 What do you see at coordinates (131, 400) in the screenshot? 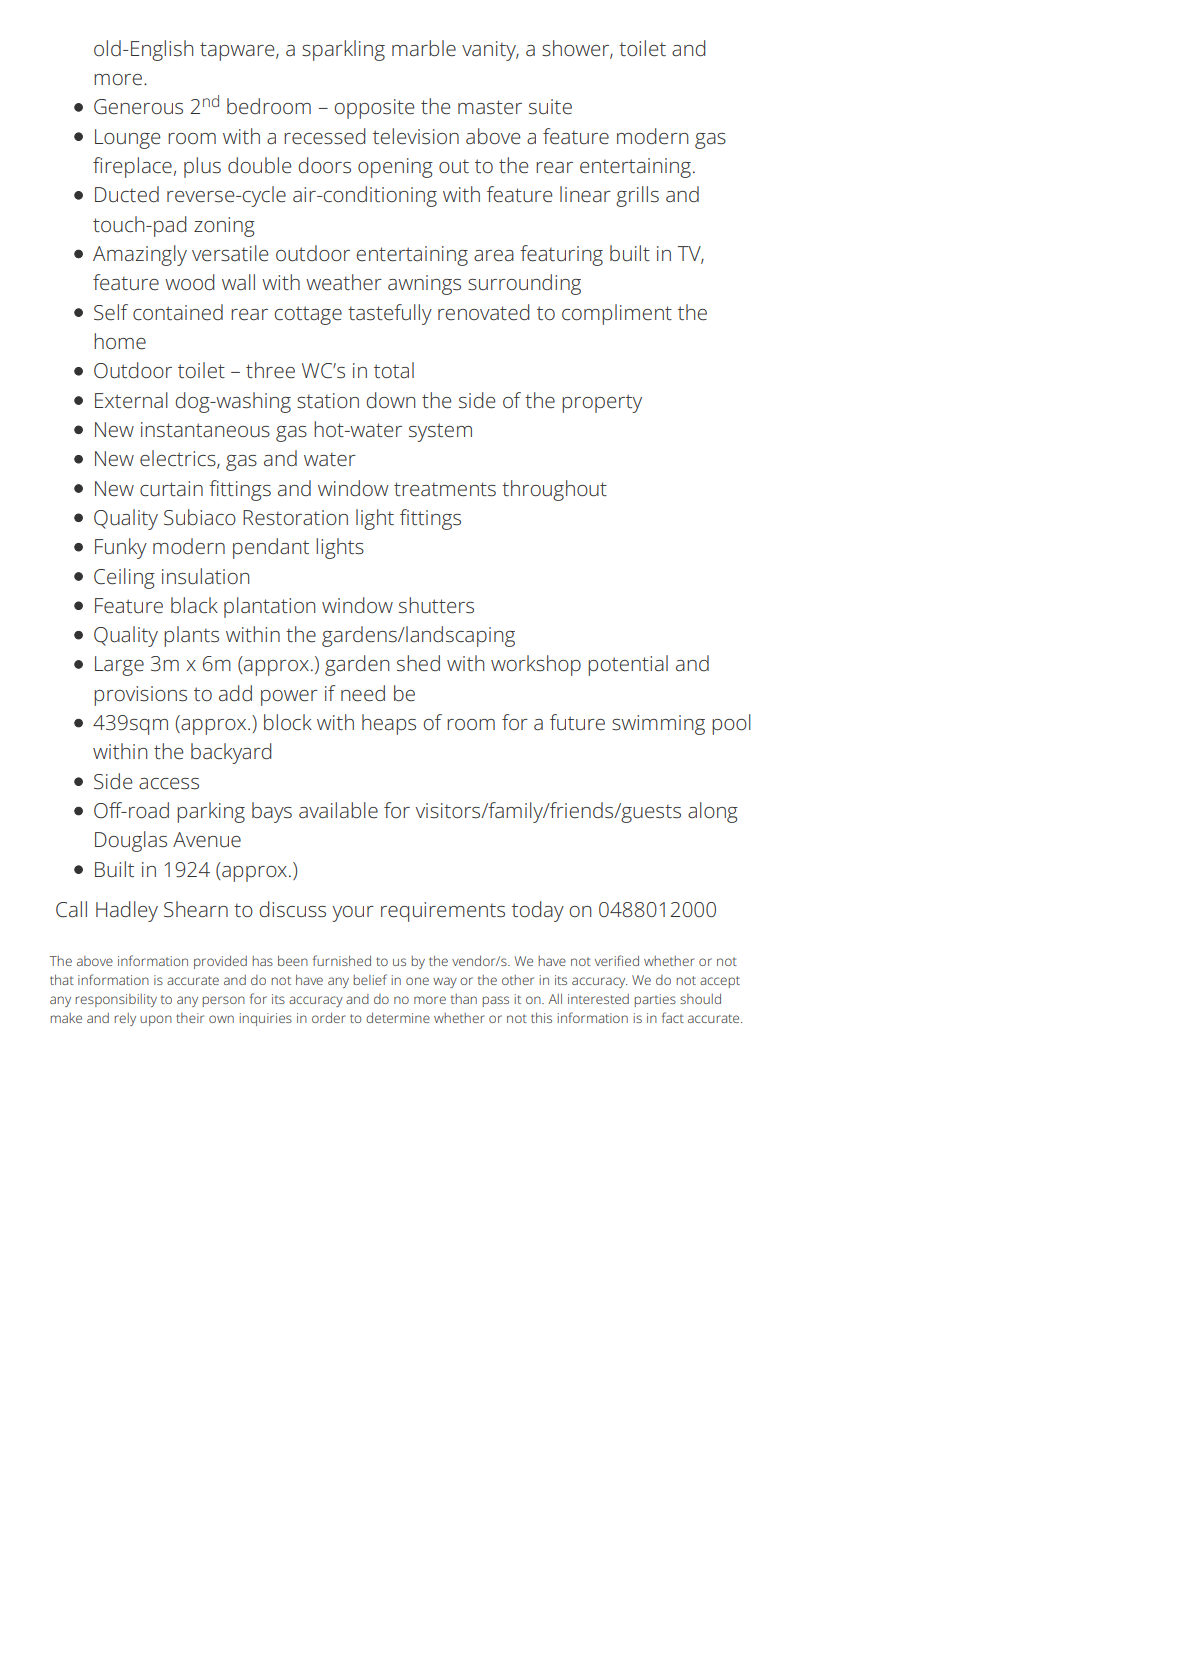
I see `External` at bounding box center [131, 400].
